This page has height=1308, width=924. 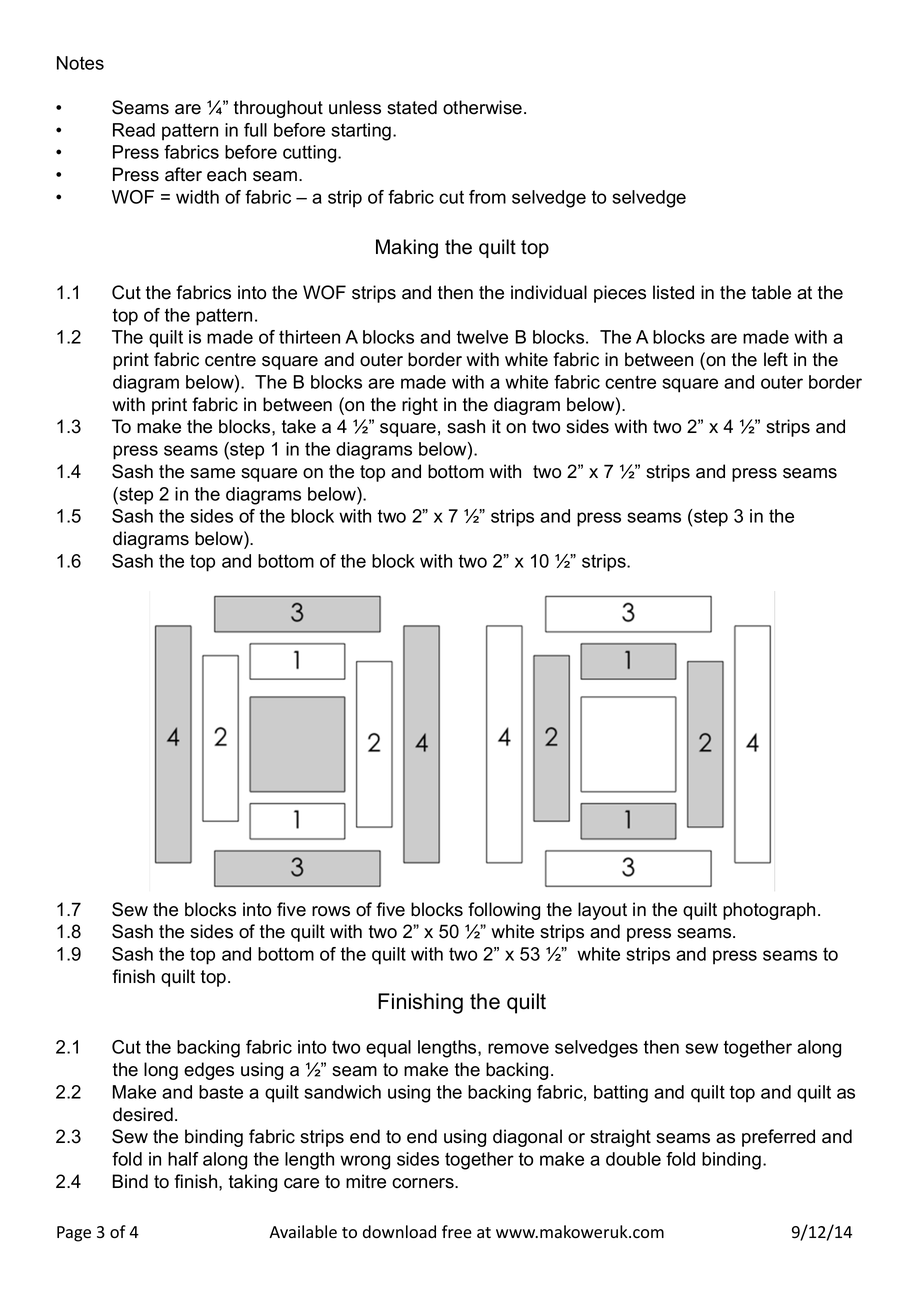 What do you see at coordinates (134, 130) in the page?
I see `Read` at bounding box center [134, 130].
